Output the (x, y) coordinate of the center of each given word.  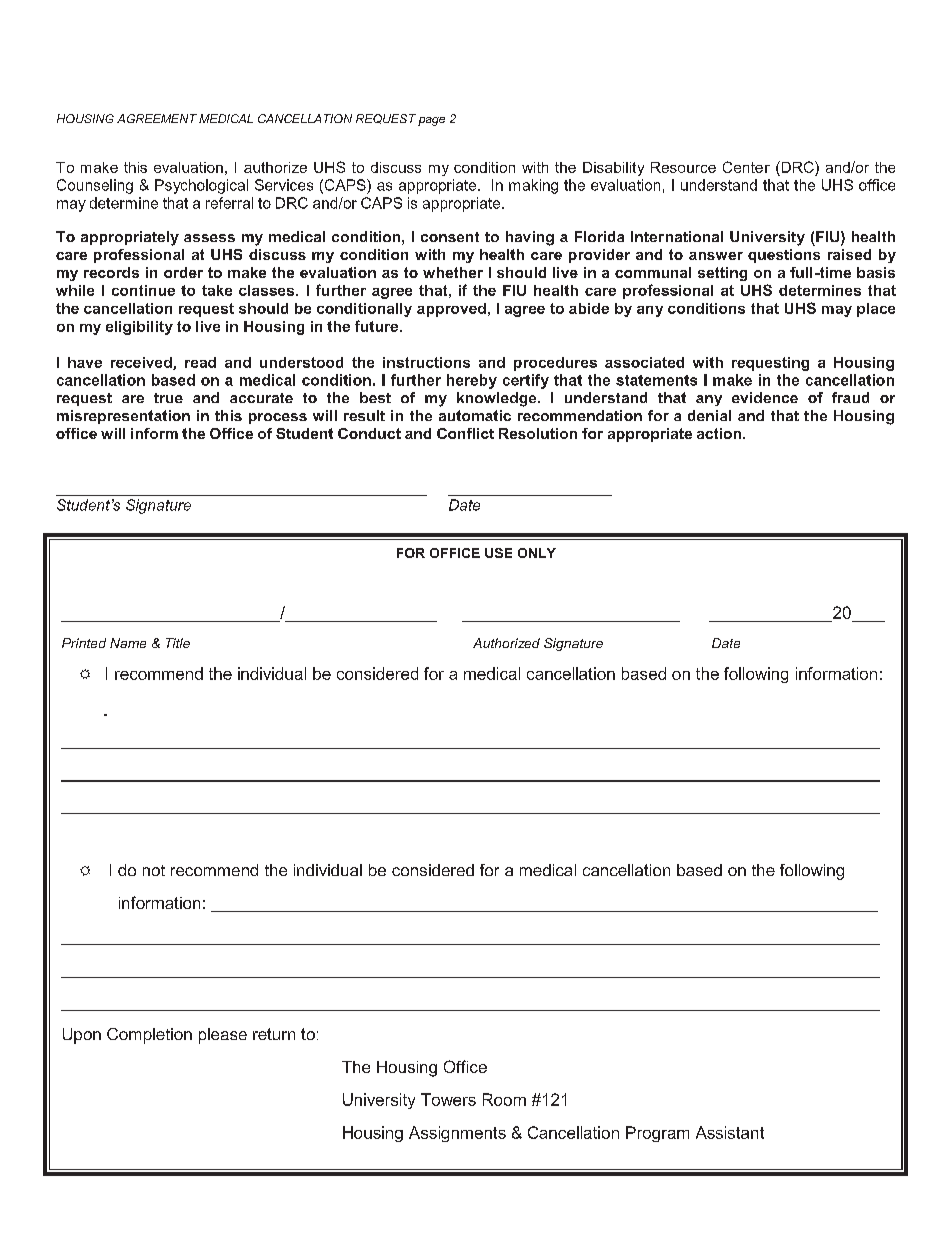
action (719, 433)
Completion (149, 1036)
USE (498, 553)
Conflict (465, 433)
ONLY (537, 553)
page (431, 121)
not (154, 870)
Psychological (201, 186)
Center (746, 167)
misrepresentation (123, 417)
